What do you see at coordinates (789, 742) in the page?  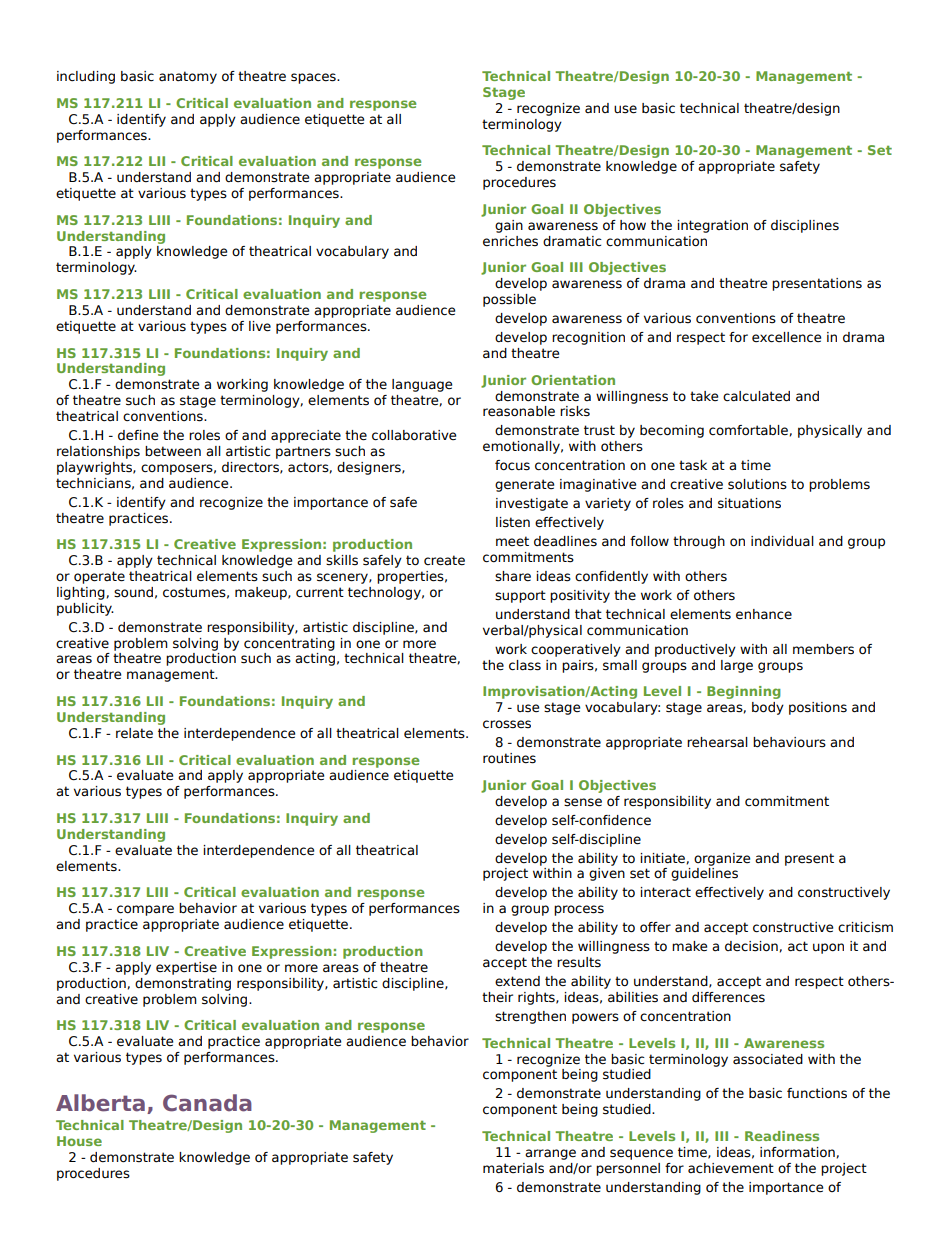 I see `behaviours` at bounding box center [789, 742].
